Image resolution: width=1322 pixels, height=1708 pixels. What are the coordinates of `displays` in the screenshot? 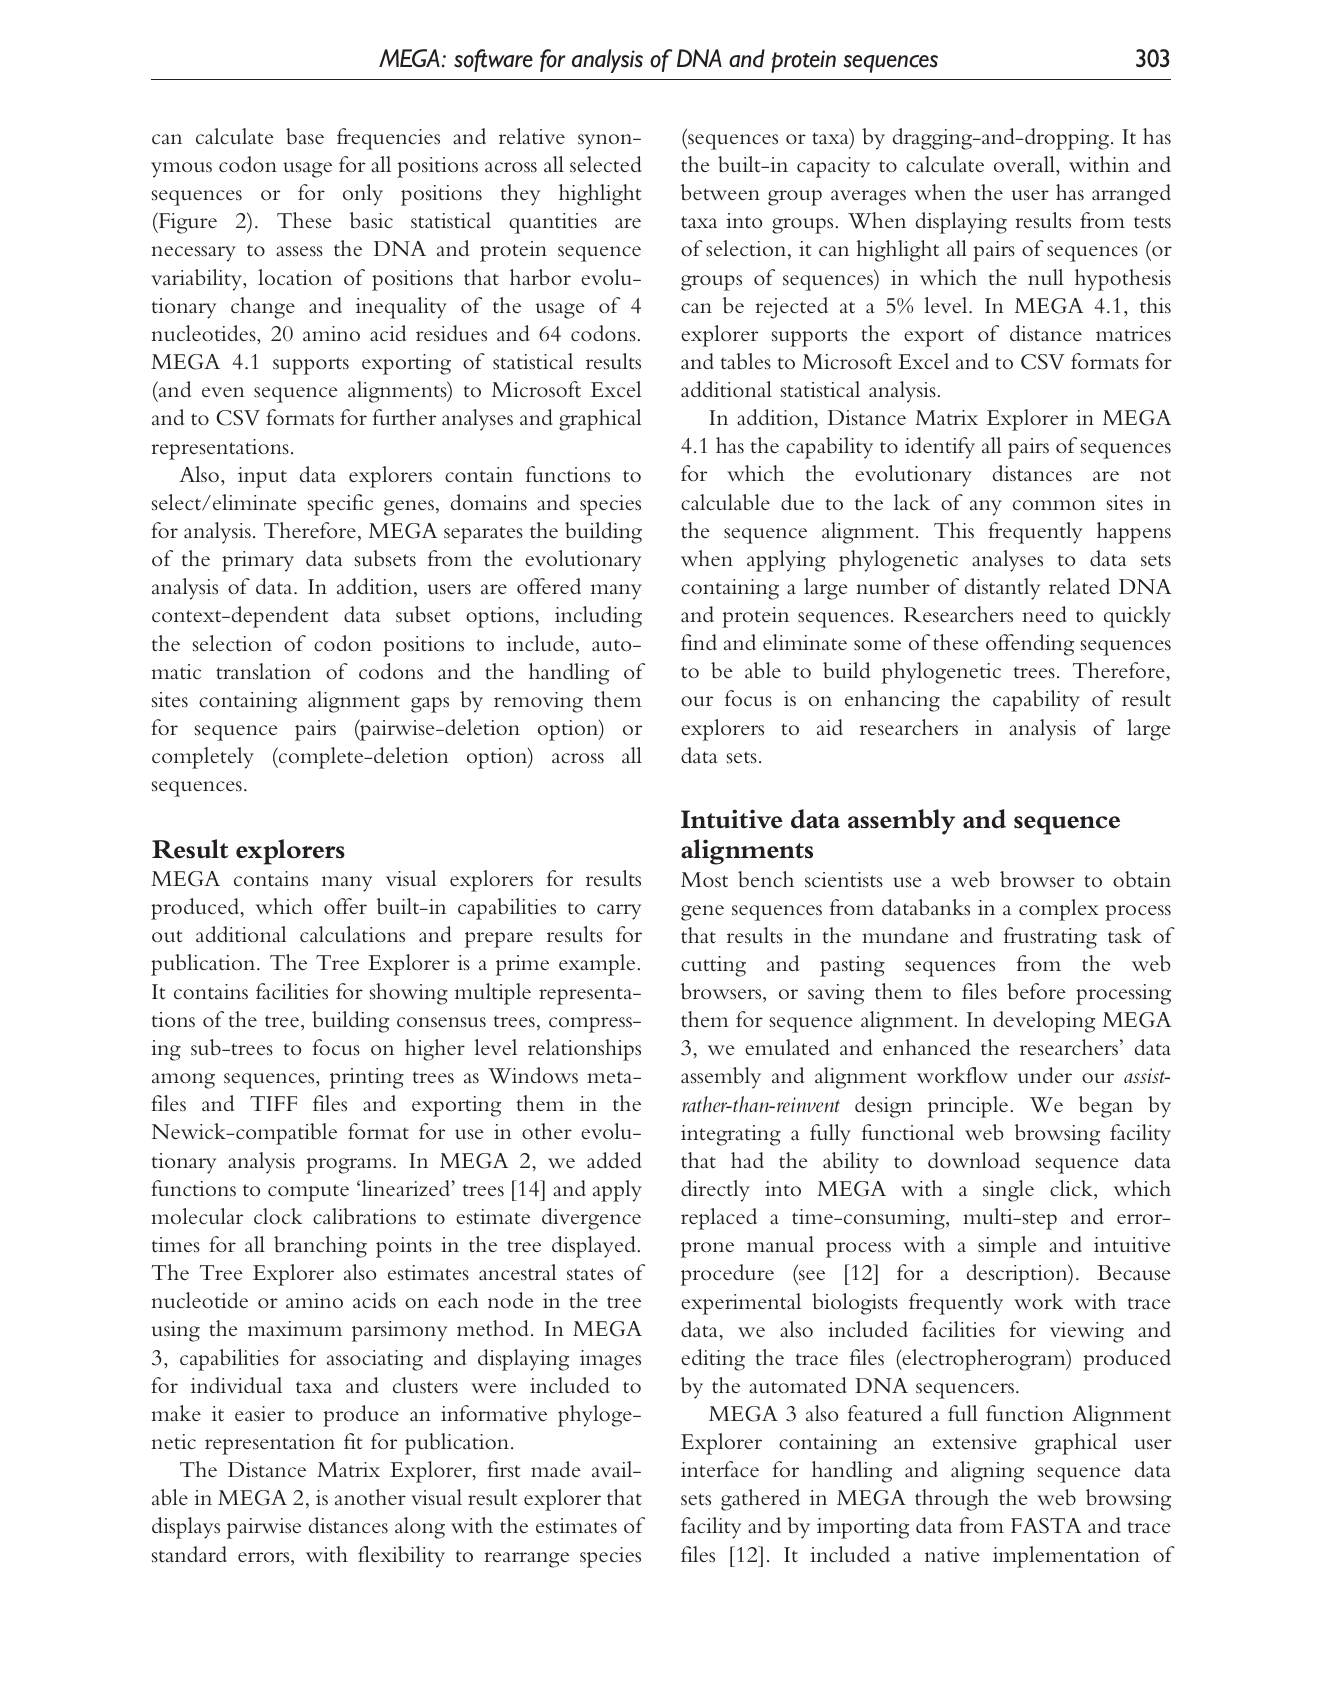 It's located at (186, 1528).
